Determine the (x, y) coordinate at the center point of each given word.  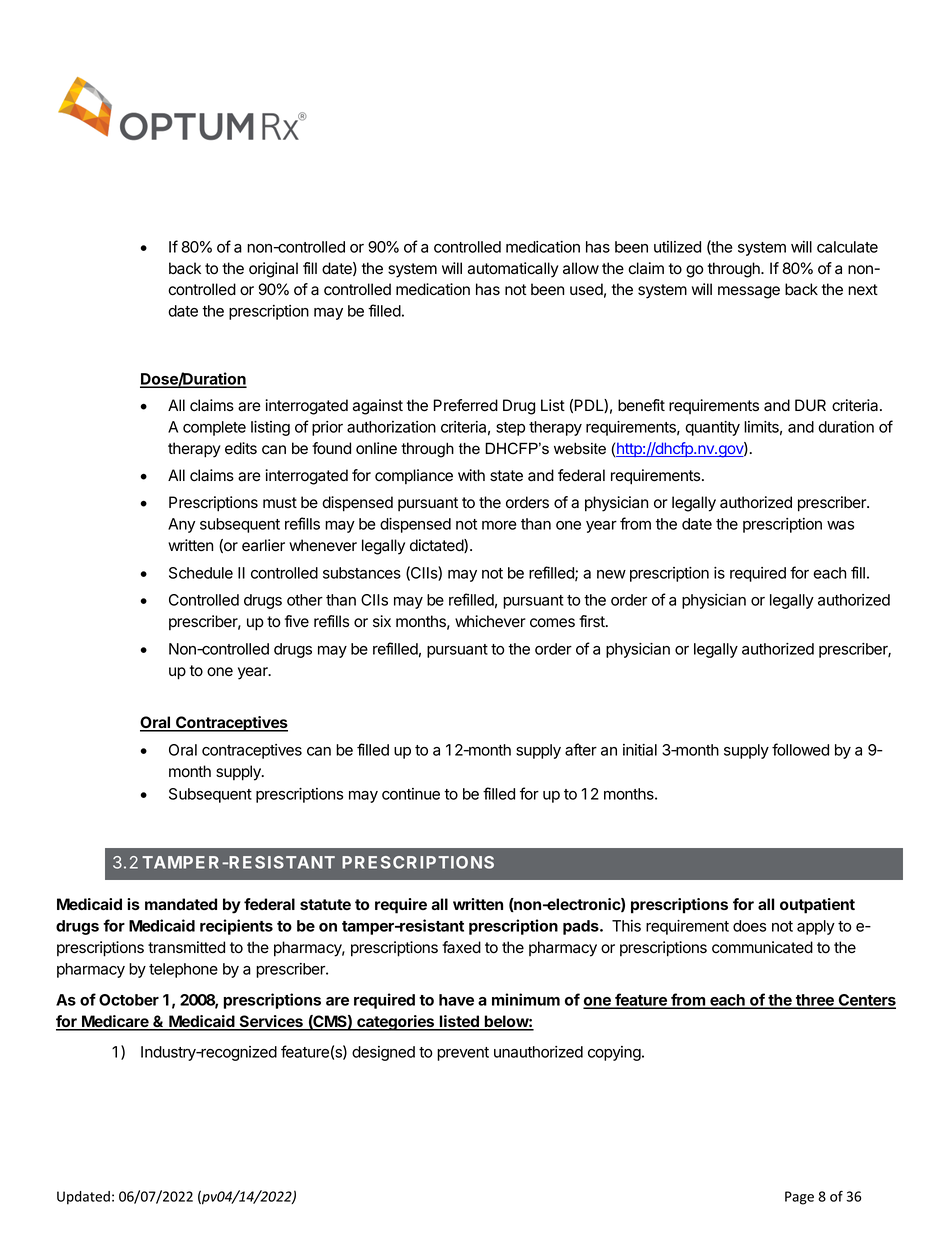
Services (271, 1022)
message (749, 292)
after (581, 749)
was (840, 525)
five (297, 621)
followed (800, 749)
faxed (461, 947)
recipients (236, 927)
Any (181, 525)
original (273, 270)
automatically (513, 270)
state (506, 476)
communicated (762, 947)
